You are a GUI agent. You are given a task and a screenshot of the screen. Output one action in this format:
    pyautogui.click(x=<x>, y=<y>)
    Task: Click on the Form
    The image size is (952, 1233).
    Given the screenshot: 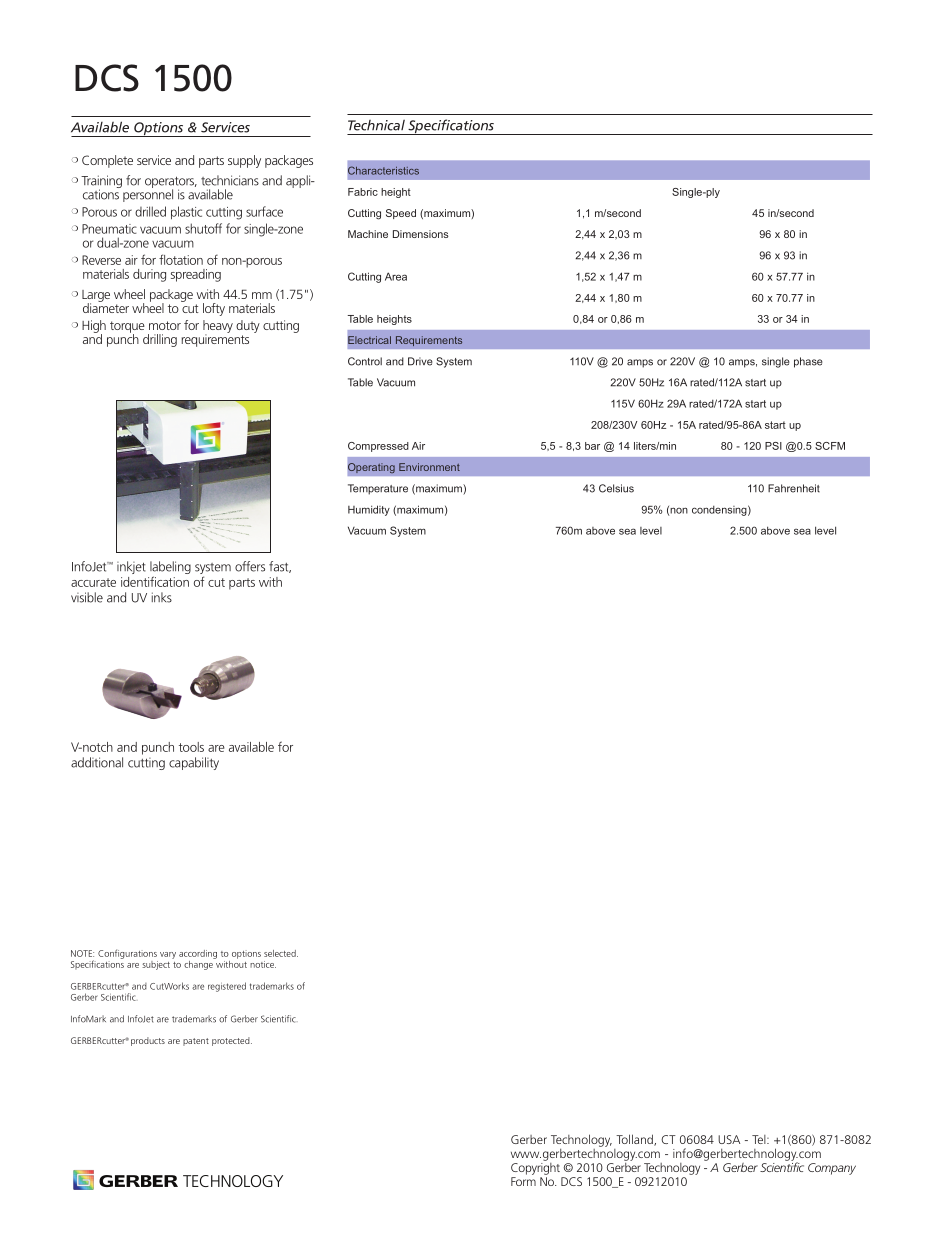 What is the action you would take?
    pyautogui.click(x=523, y=1181)
